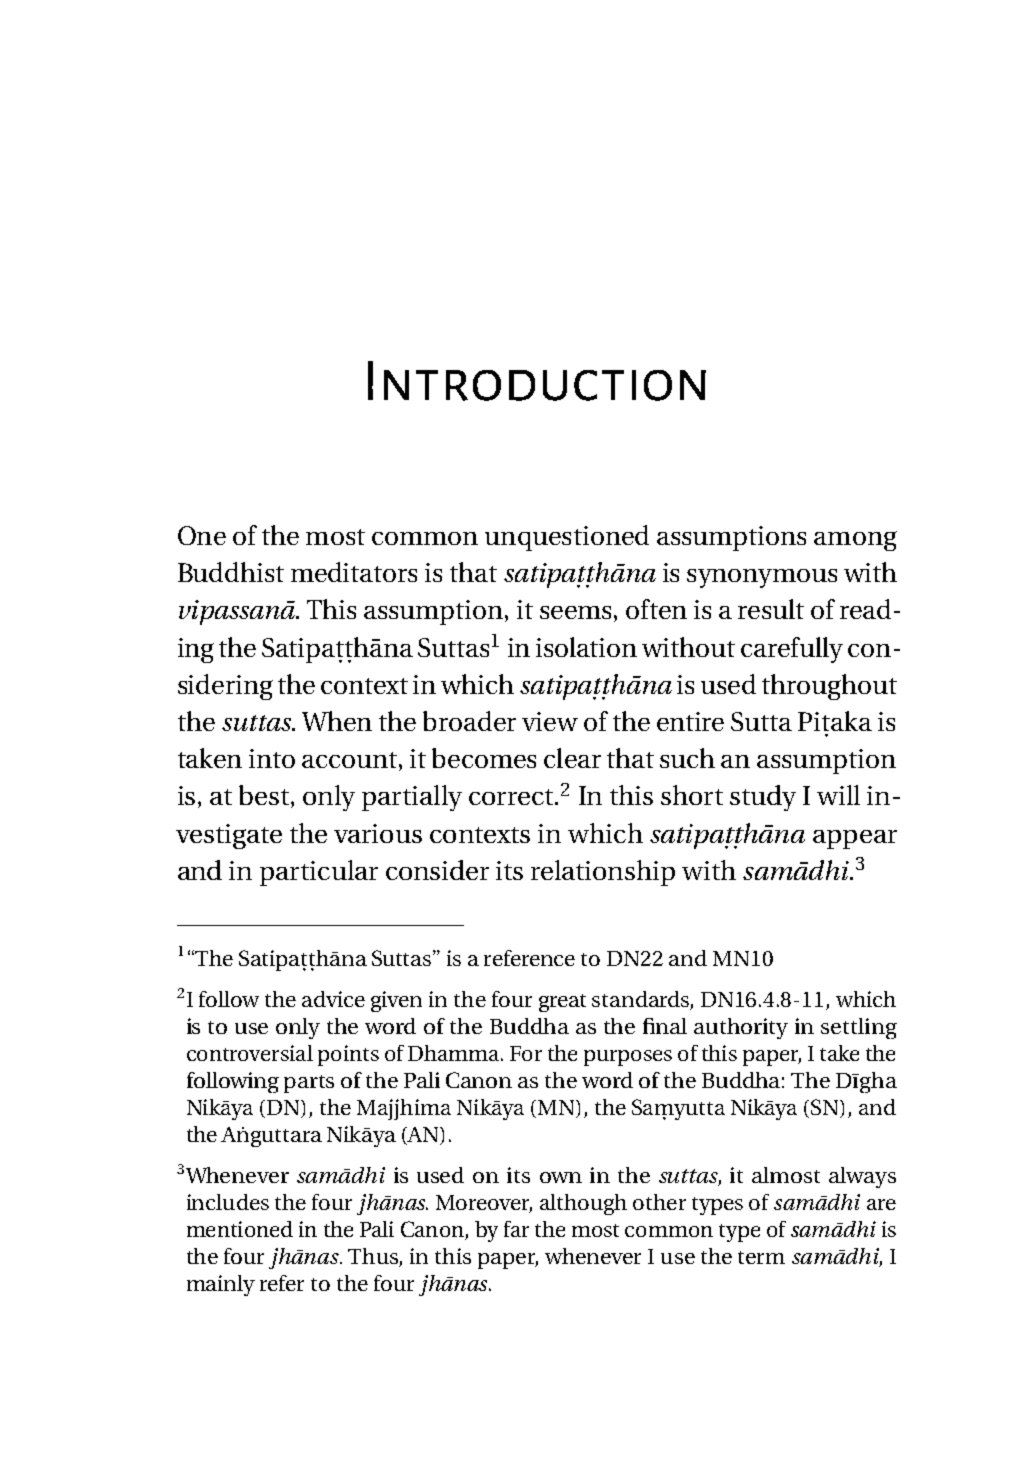 This page has height=1460, width=1029. What do you see at coordinates (763, 798) in the page?
I see `study` at bounding box center [763, 798].
